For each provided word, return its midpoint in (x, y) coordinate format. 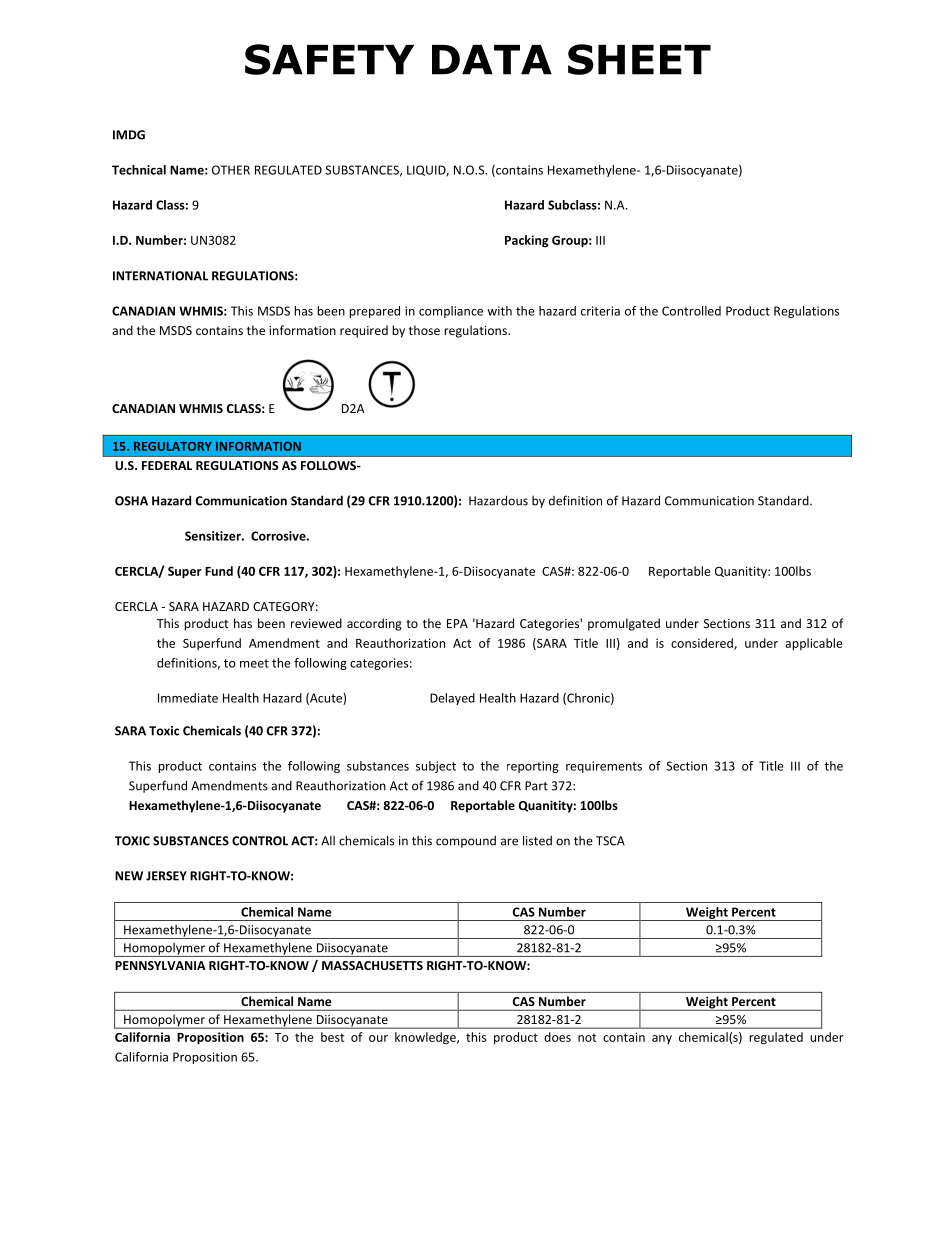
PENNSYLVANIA (160, 965)
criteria (600, 311)
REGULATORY (173, 446)
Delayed (452, 699)
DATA (492, 60)
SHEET (639, 59)
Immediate (188, 698)
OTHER (231, 170)
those (424, 330)
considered (703, 644)
